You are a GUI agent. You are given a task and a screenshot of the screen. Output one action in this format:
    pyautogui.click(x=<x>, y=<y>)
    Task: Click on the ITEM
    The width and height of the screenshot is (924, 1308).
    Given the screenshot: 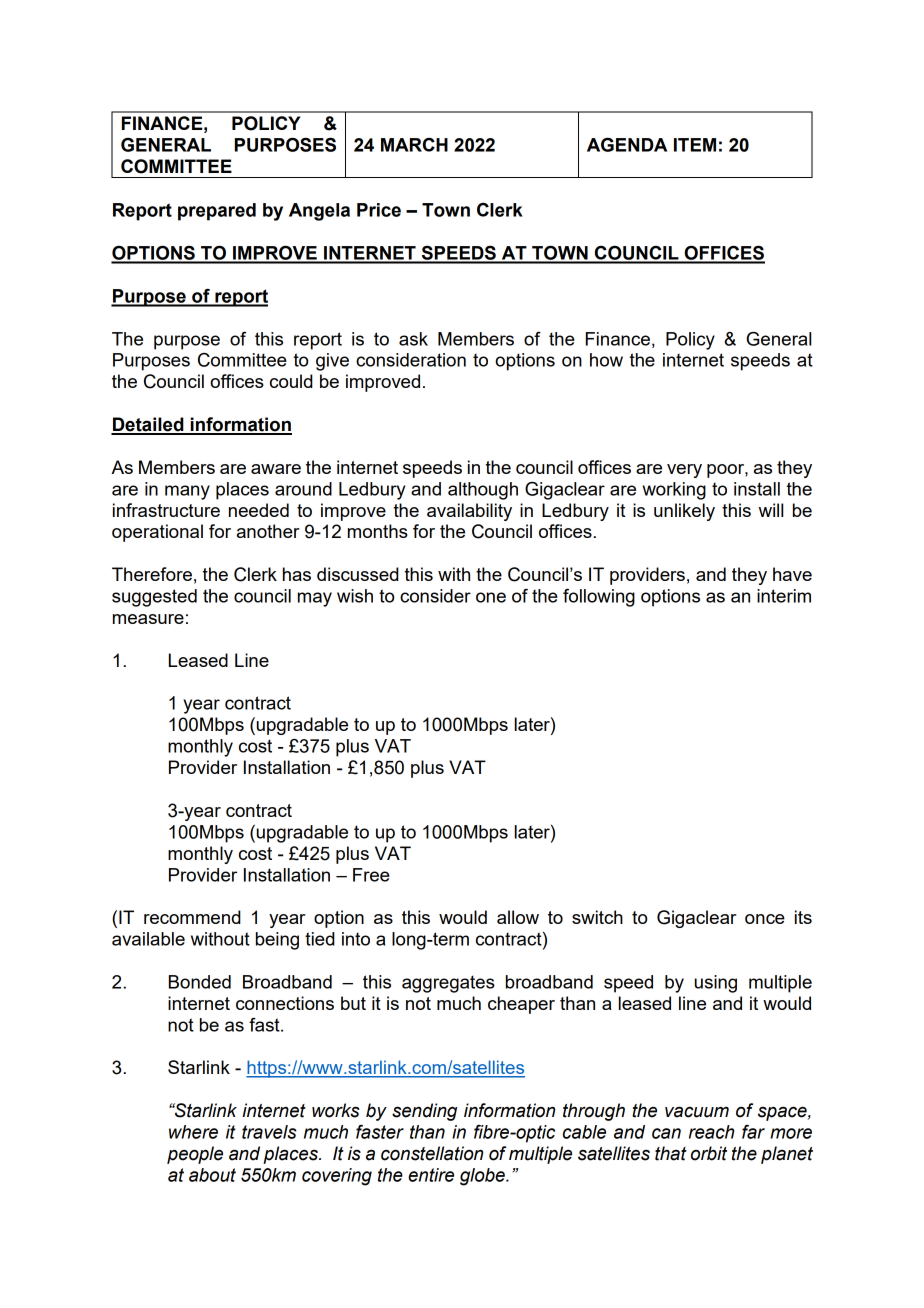 What is the action you would take?
    pyautogui.click(x=695, y=145)
